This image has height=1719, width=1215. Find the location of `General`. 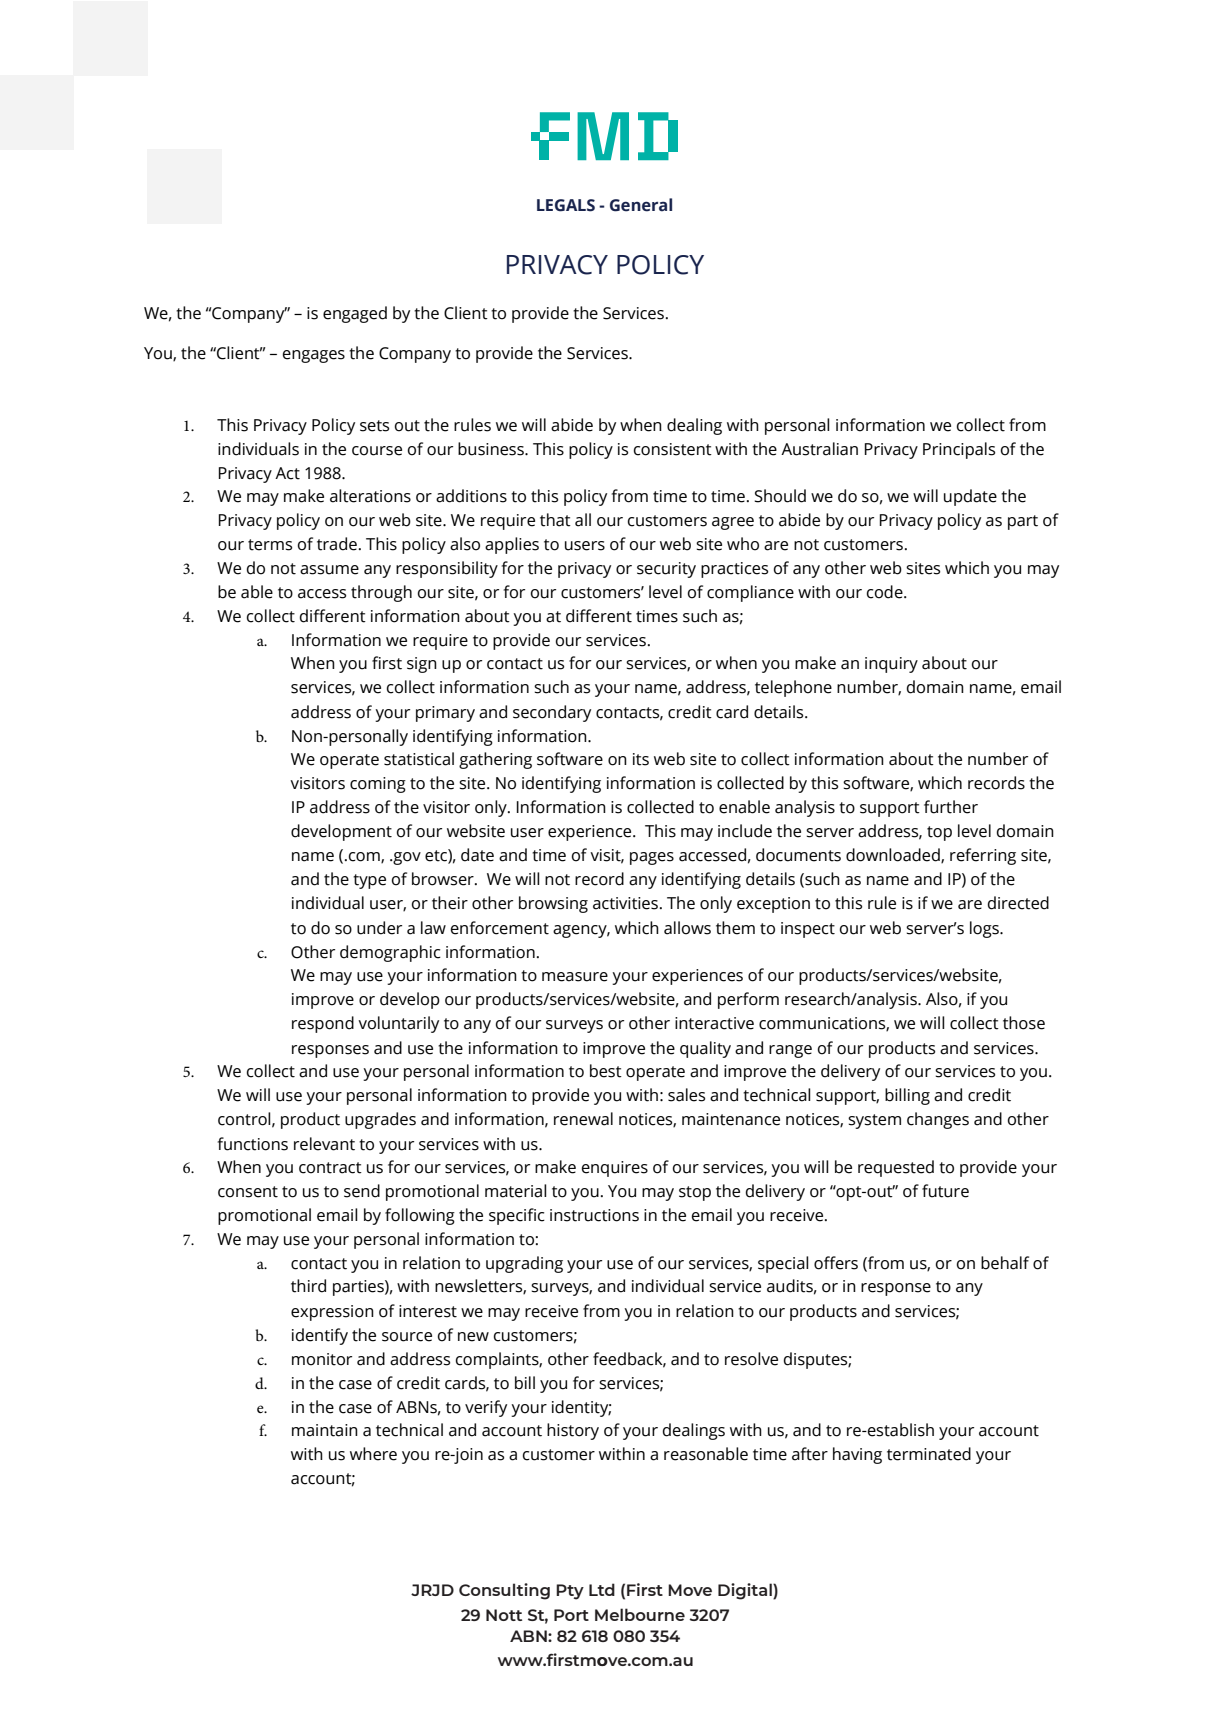

General is located at coordinates (641, 205).
